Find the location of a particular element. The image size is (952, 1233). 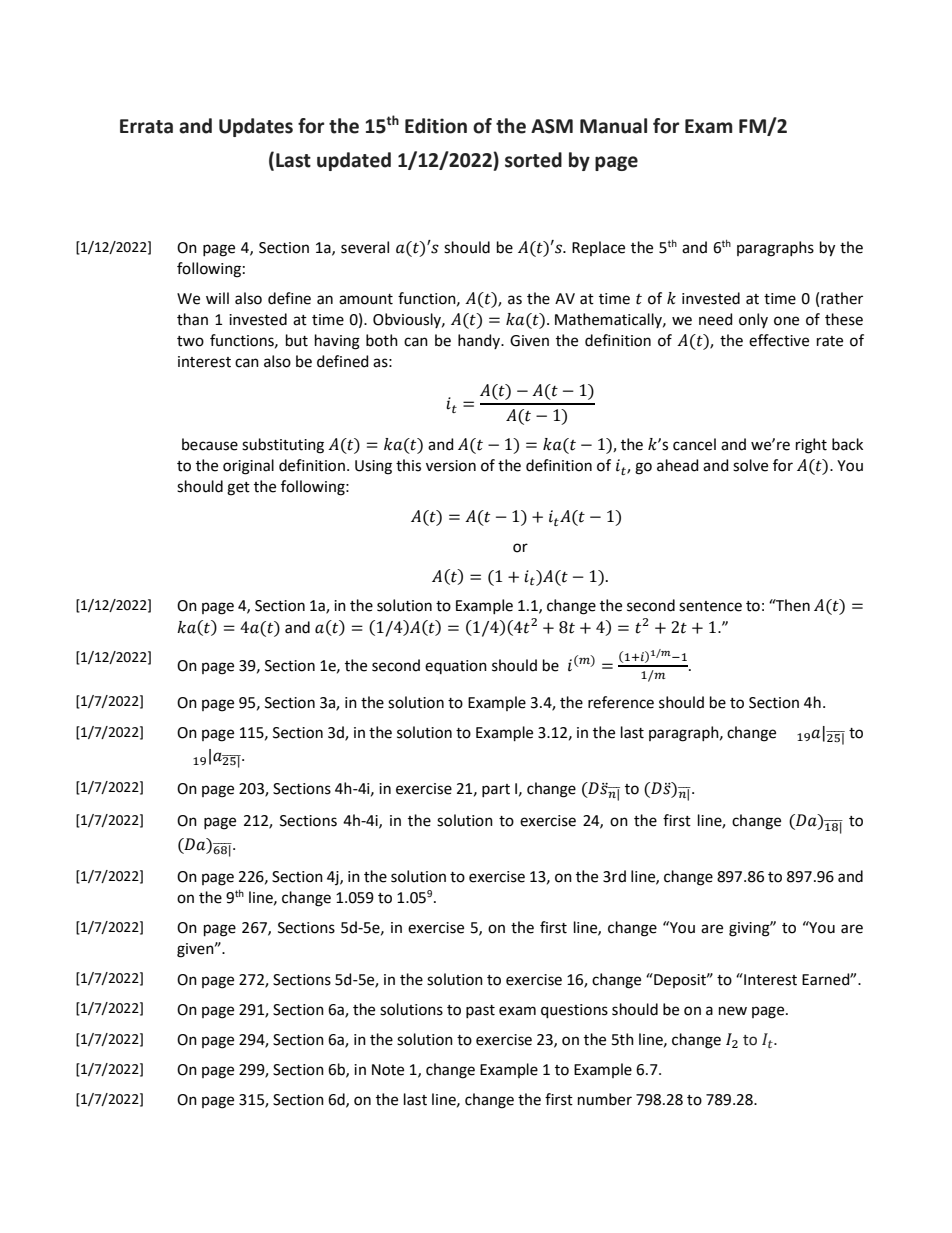

Note is located at coordinates (388, 1070).
